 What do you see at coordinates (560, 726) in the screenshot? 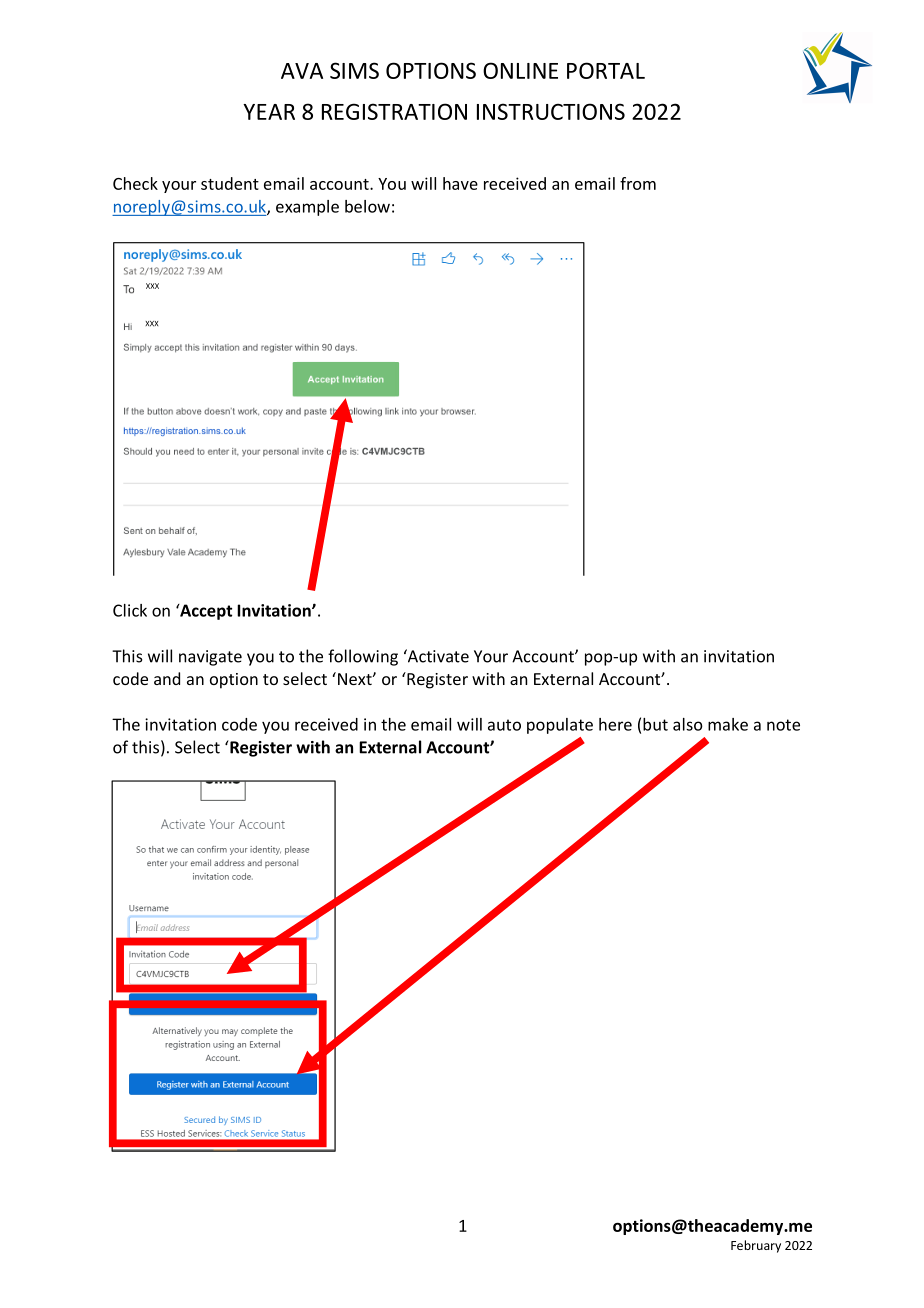
I see `populate` at bounding box center [560, 726].
